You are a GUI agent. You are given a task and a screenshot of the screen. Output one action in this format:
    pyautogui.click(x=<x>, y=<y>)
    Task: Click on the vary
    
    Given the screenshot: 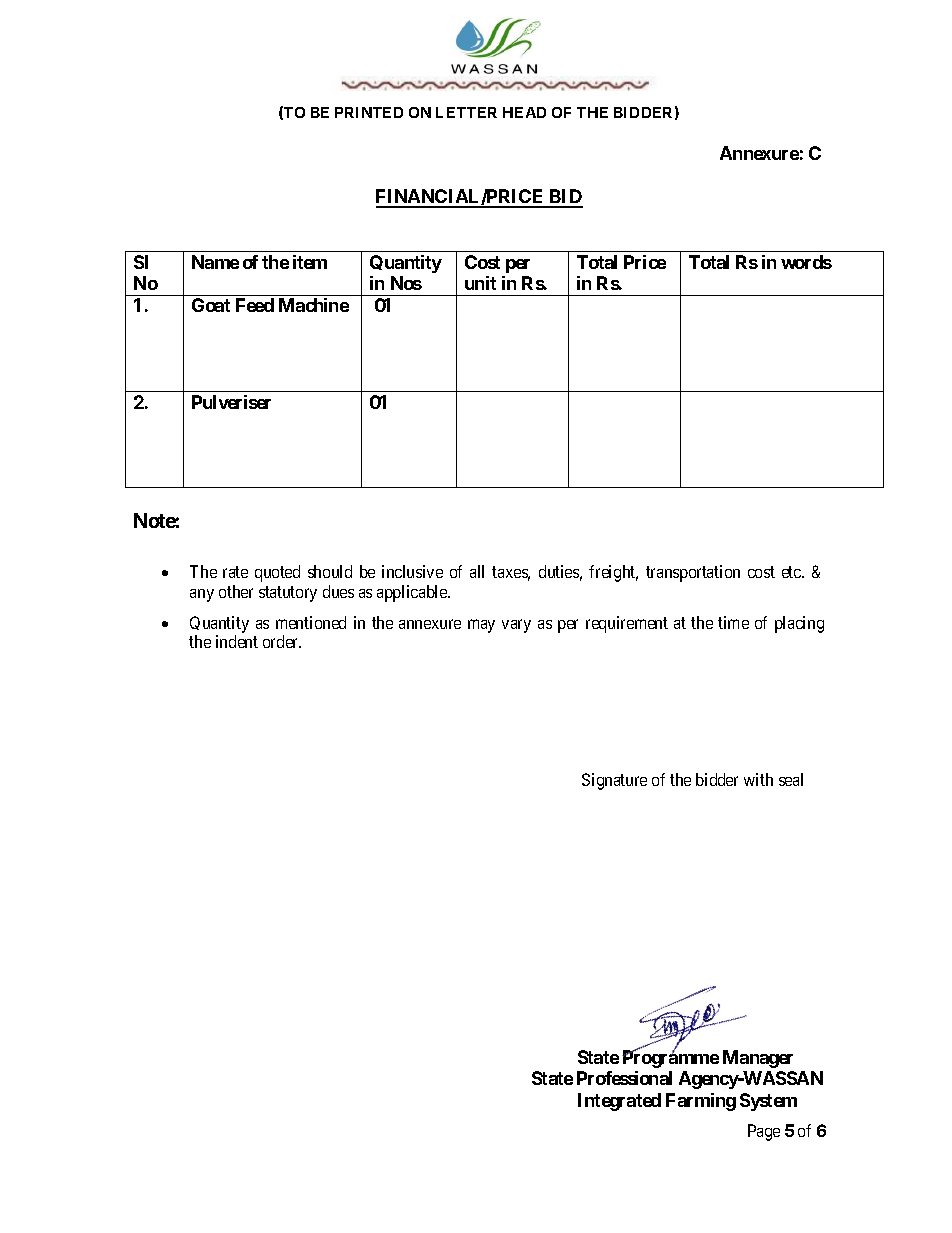 What is the action you would take?
    pyautogui.click(x=516, y=626)
